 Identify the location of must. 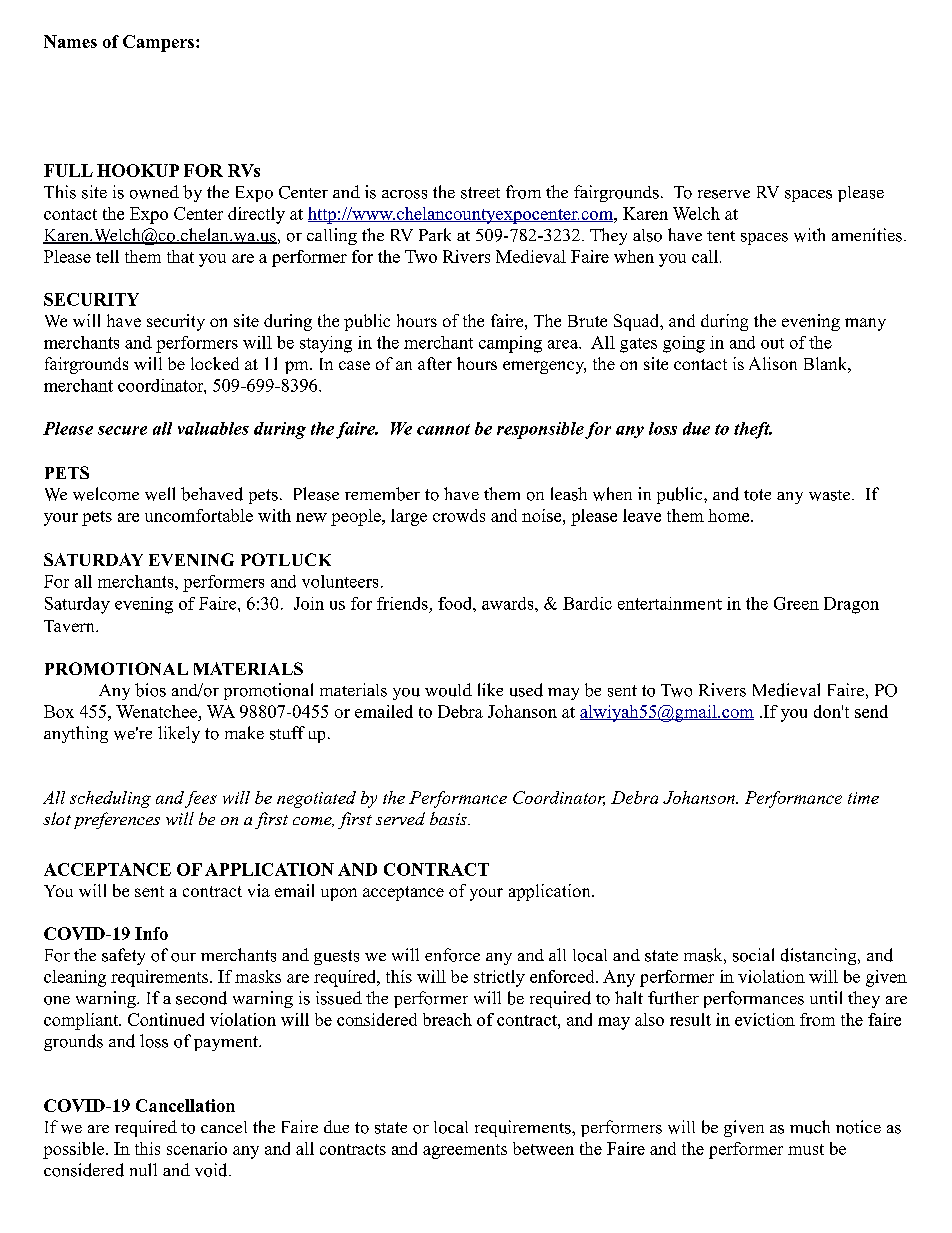
(806, 1149).
